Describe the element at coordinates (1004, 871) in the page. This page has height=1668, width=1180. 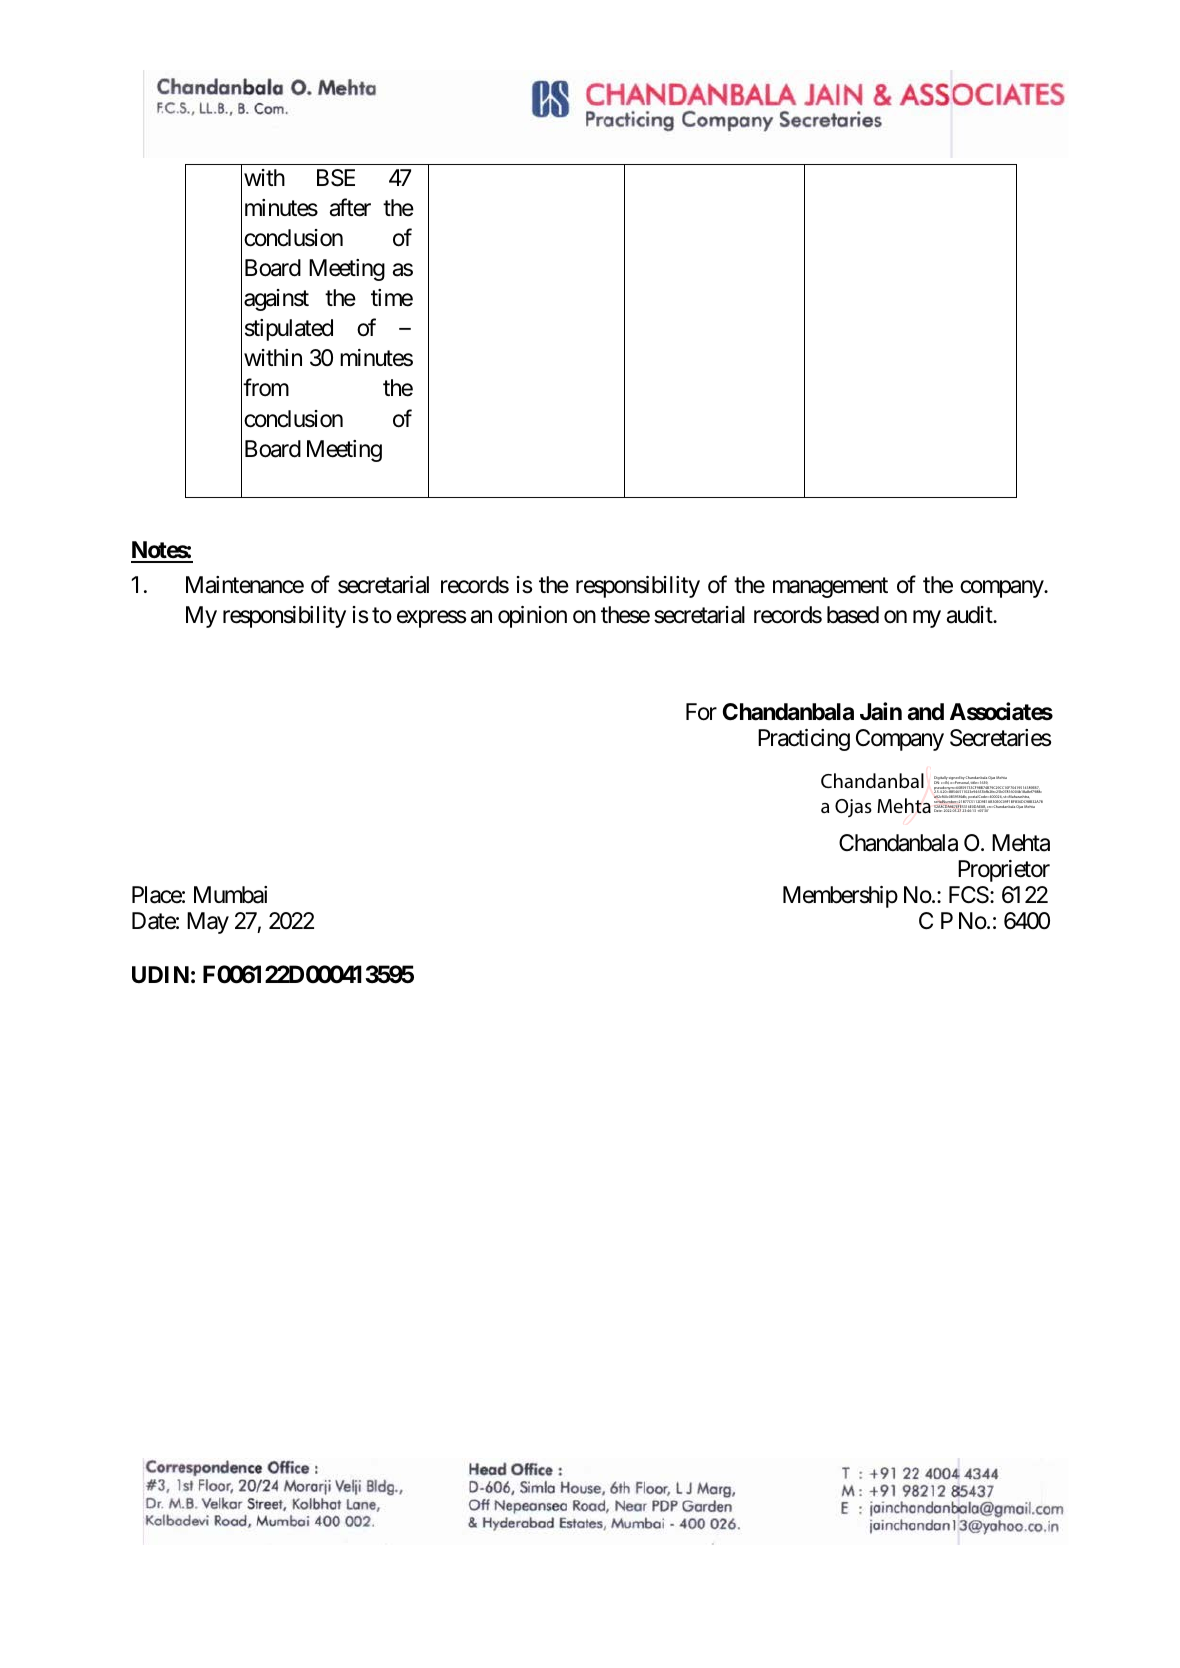
I see `Proprietor` at that location.
